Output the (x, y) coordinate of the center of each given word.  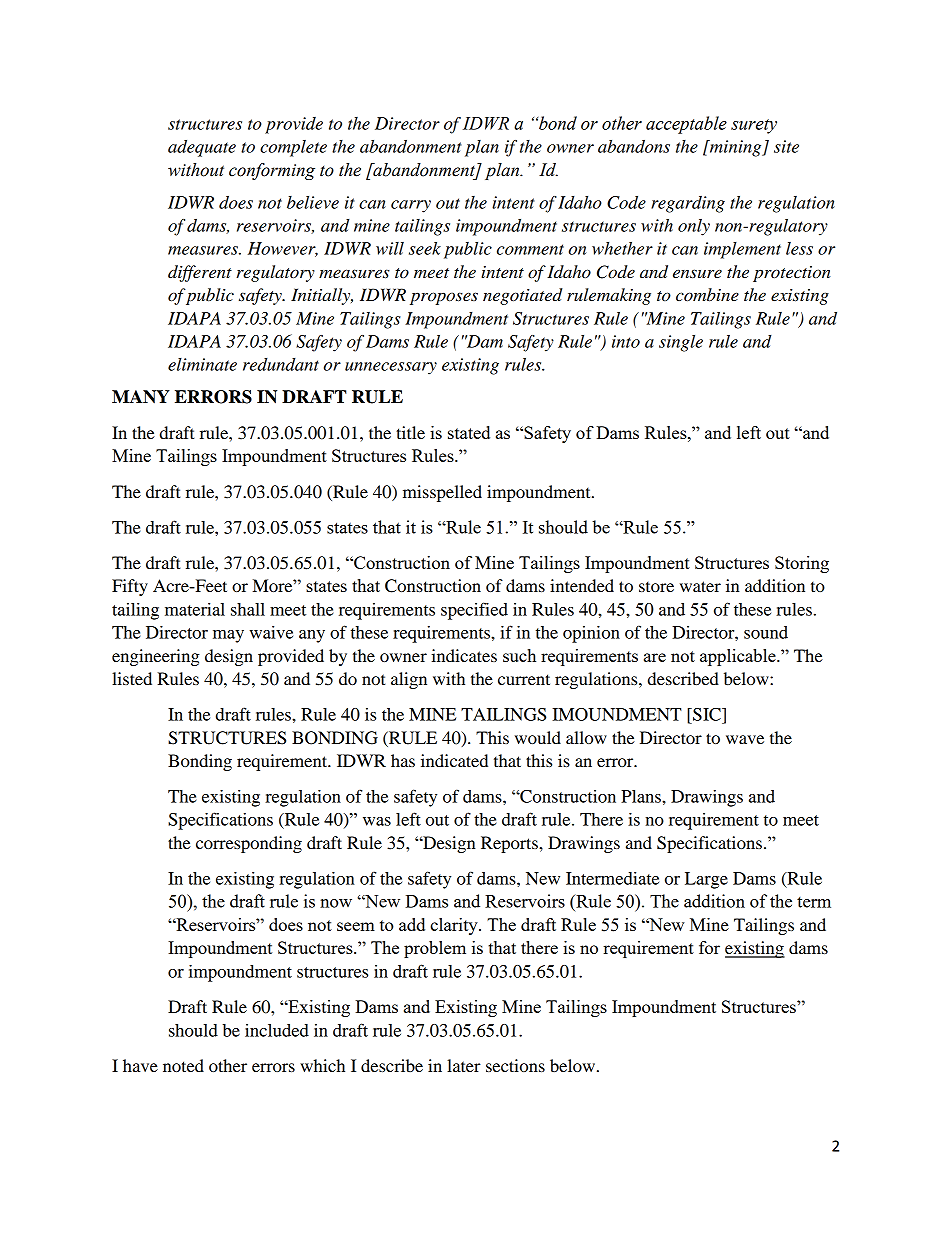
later (464, 1065)
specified (474, 611)
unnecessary (391, 368)
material (195, 609)
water (700, 586)
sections (515, 1065)
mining (736, 148)
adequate (202, 148)
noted (183, 1065)
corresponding (249, 844)
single (681, 343)
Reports (510, 844)
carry (411, 206)
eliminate (202, 364)
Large (706, 880)
